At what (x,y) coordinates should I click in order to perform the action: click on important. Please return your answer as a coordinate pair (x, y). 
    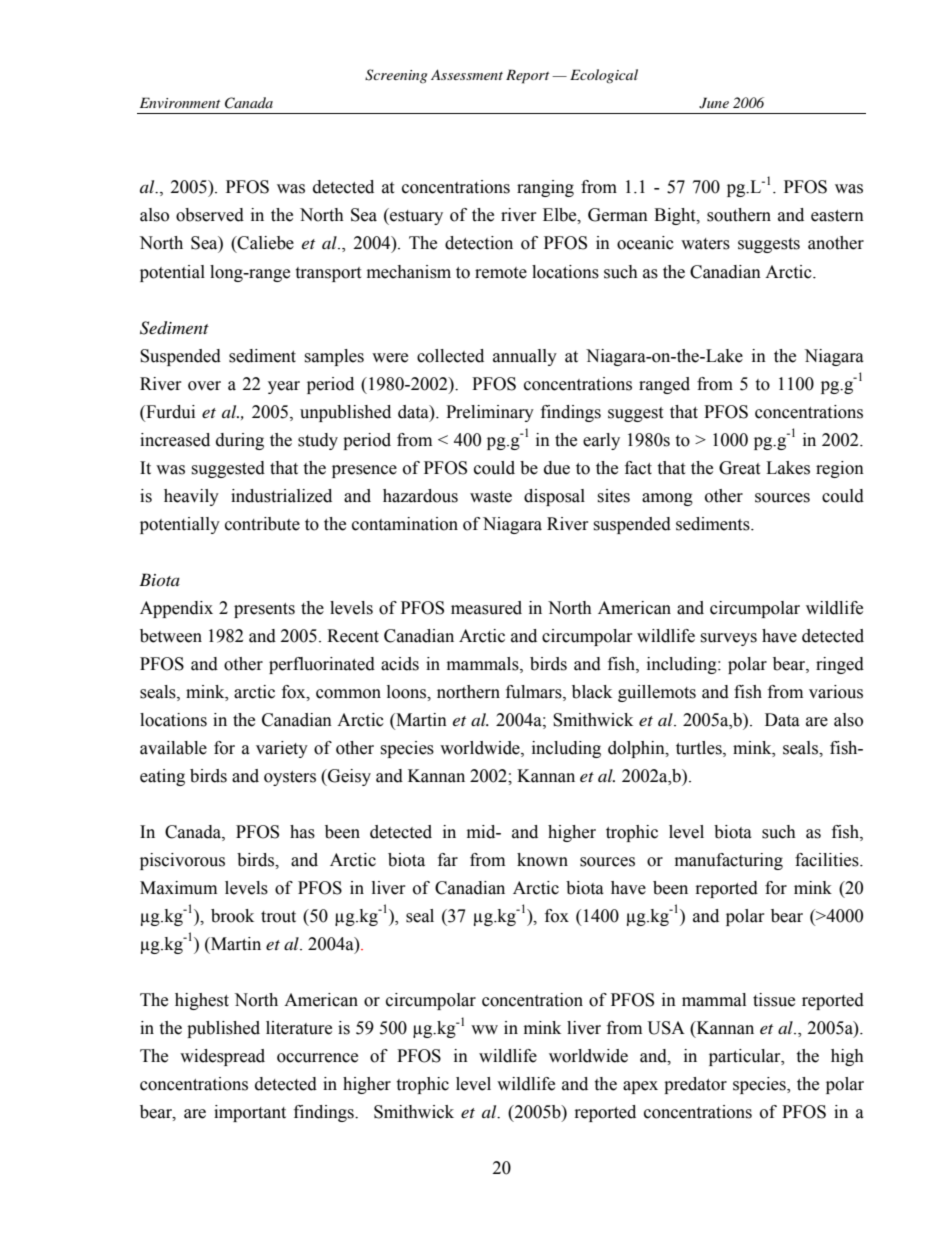
    Looking at the image, I should click on (250, 1113).
